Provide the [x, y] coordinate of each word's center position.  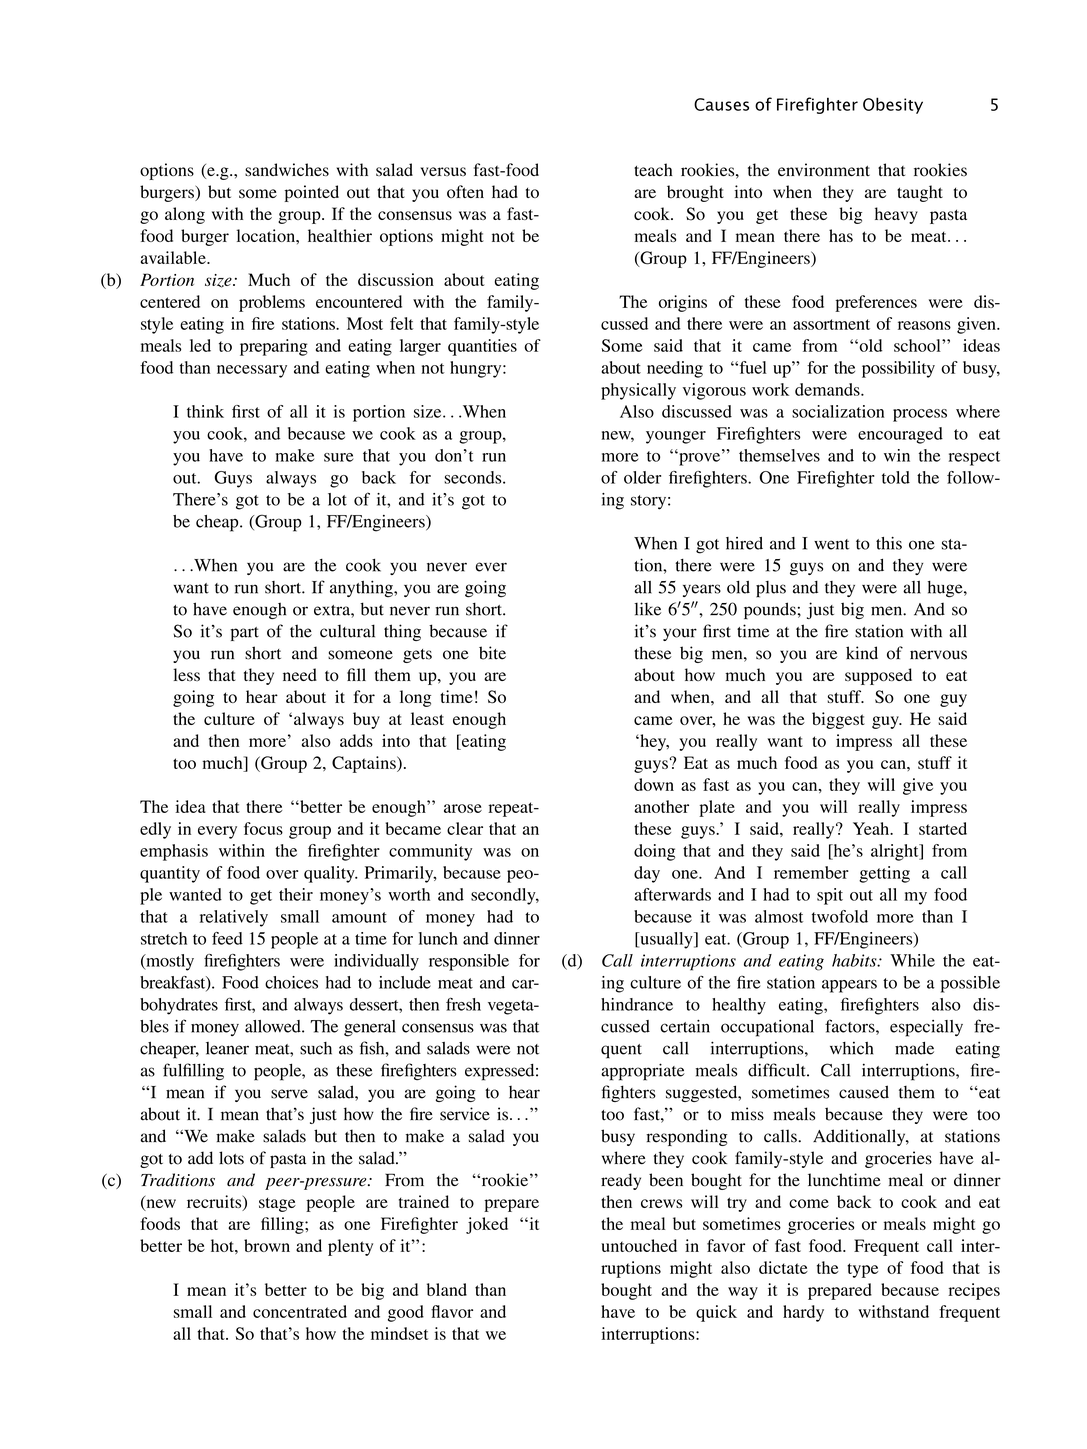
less [186, 674]
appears [849, 986]
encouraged [900, 435]
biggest [838, 720]
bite [492, 653]
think [205, 411]
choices [291, 982]
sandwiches [287, 169]
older [642, 477]
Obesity [893, 105]
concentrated [300, 1311]
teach [653, 169]
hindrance [637, 1004]
